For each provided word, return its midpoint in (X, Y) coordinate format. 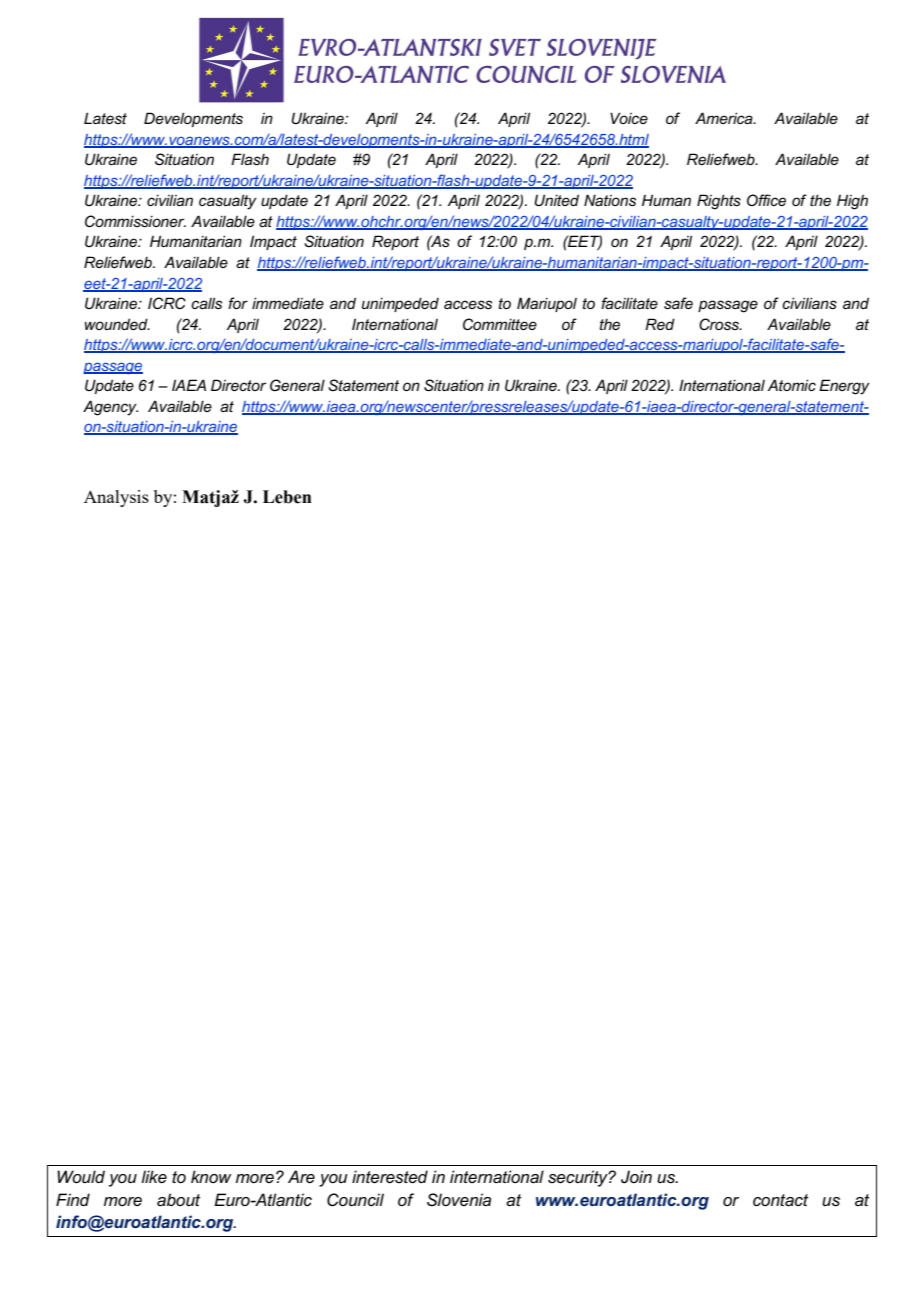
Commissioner (135, 221)
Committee (500, 324)
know (211, 1176)
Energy (844, 387)
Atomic (792, 385)
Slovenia (459, 1200)
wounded (117, 324)
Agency (110, 408)
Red (660, 324)
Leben (287, 497)
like (154, 1176)
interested (390, 1177)
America (725, 118)
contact (780, 1200)
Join (636, 1177)
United (556, 200)
